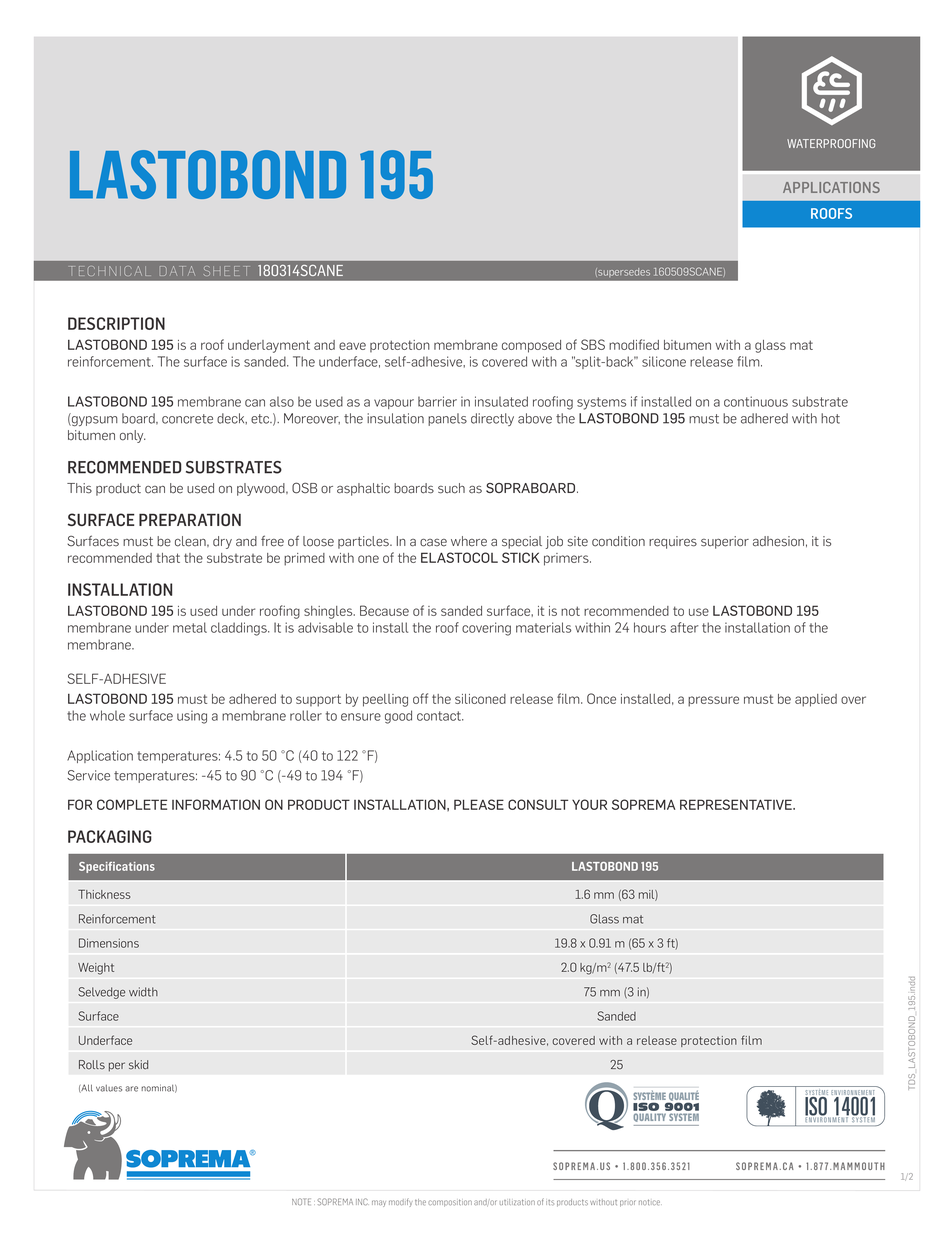  What do you see at coordinates (479, 804) in the image?
I see `PLEASE` at bounding box center [479, 804].
